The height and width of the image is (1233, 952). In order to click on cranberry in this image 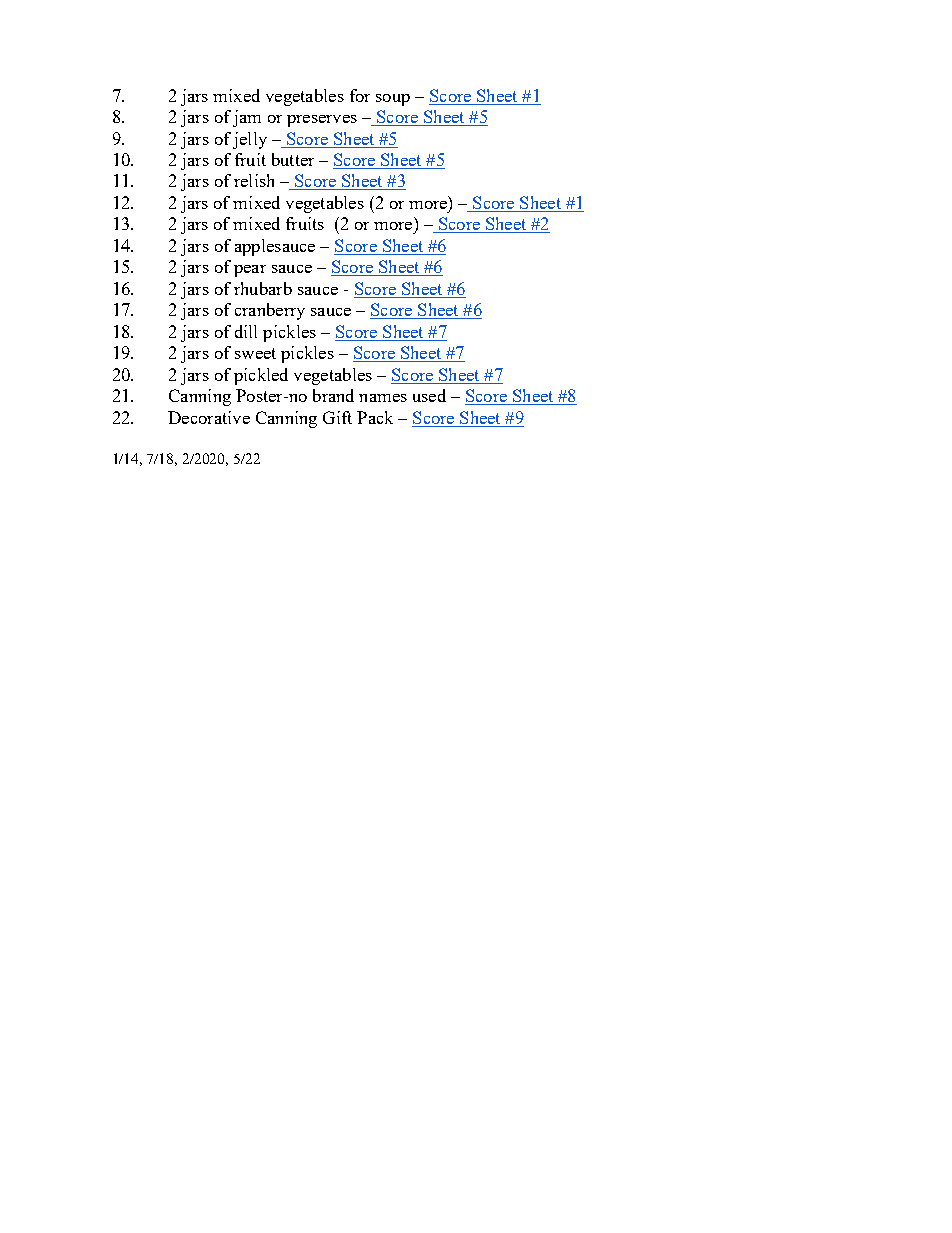, I will do `click(270, 311)`.
